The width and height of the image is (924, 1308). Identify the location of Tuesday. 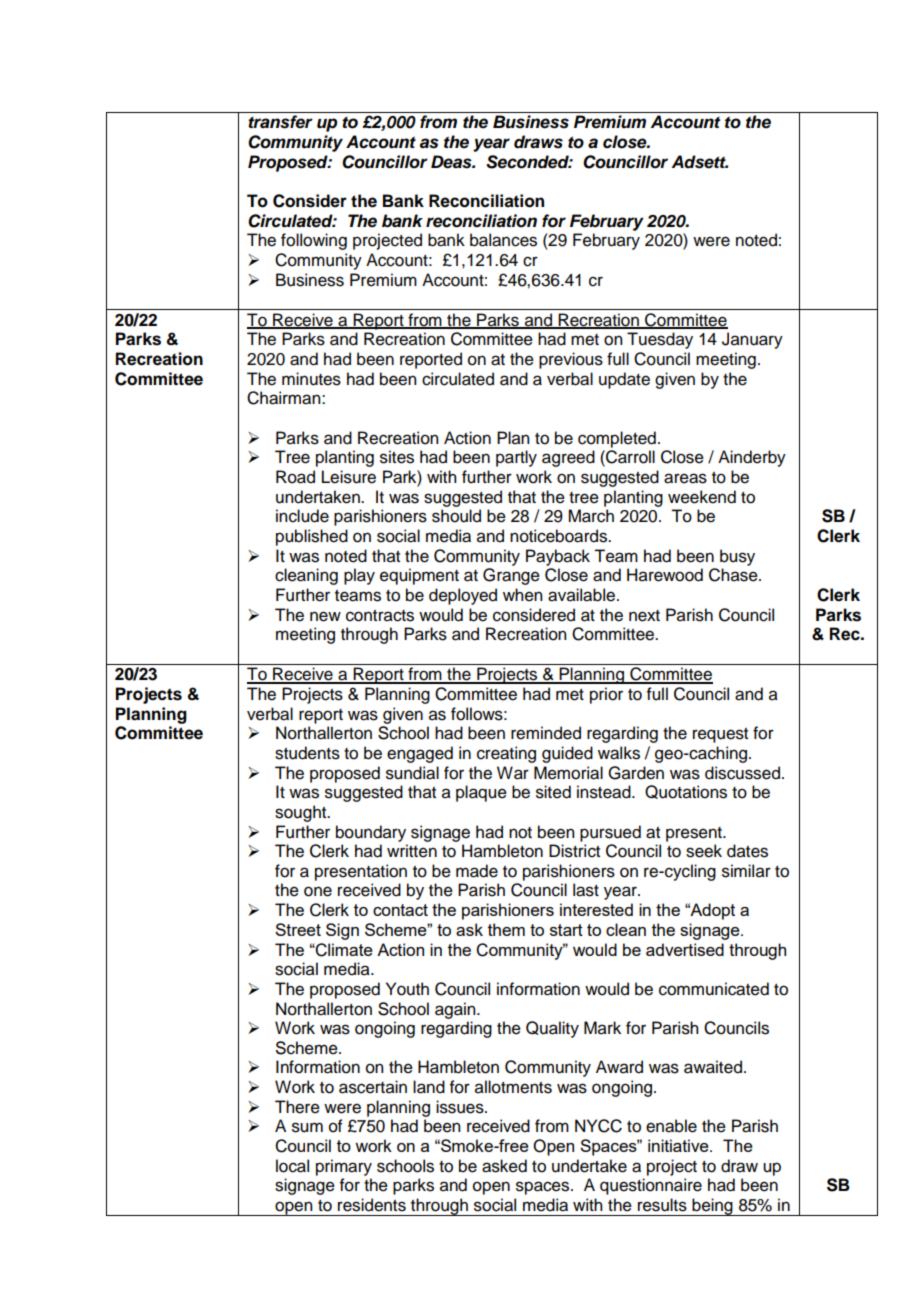
(660, 340).
